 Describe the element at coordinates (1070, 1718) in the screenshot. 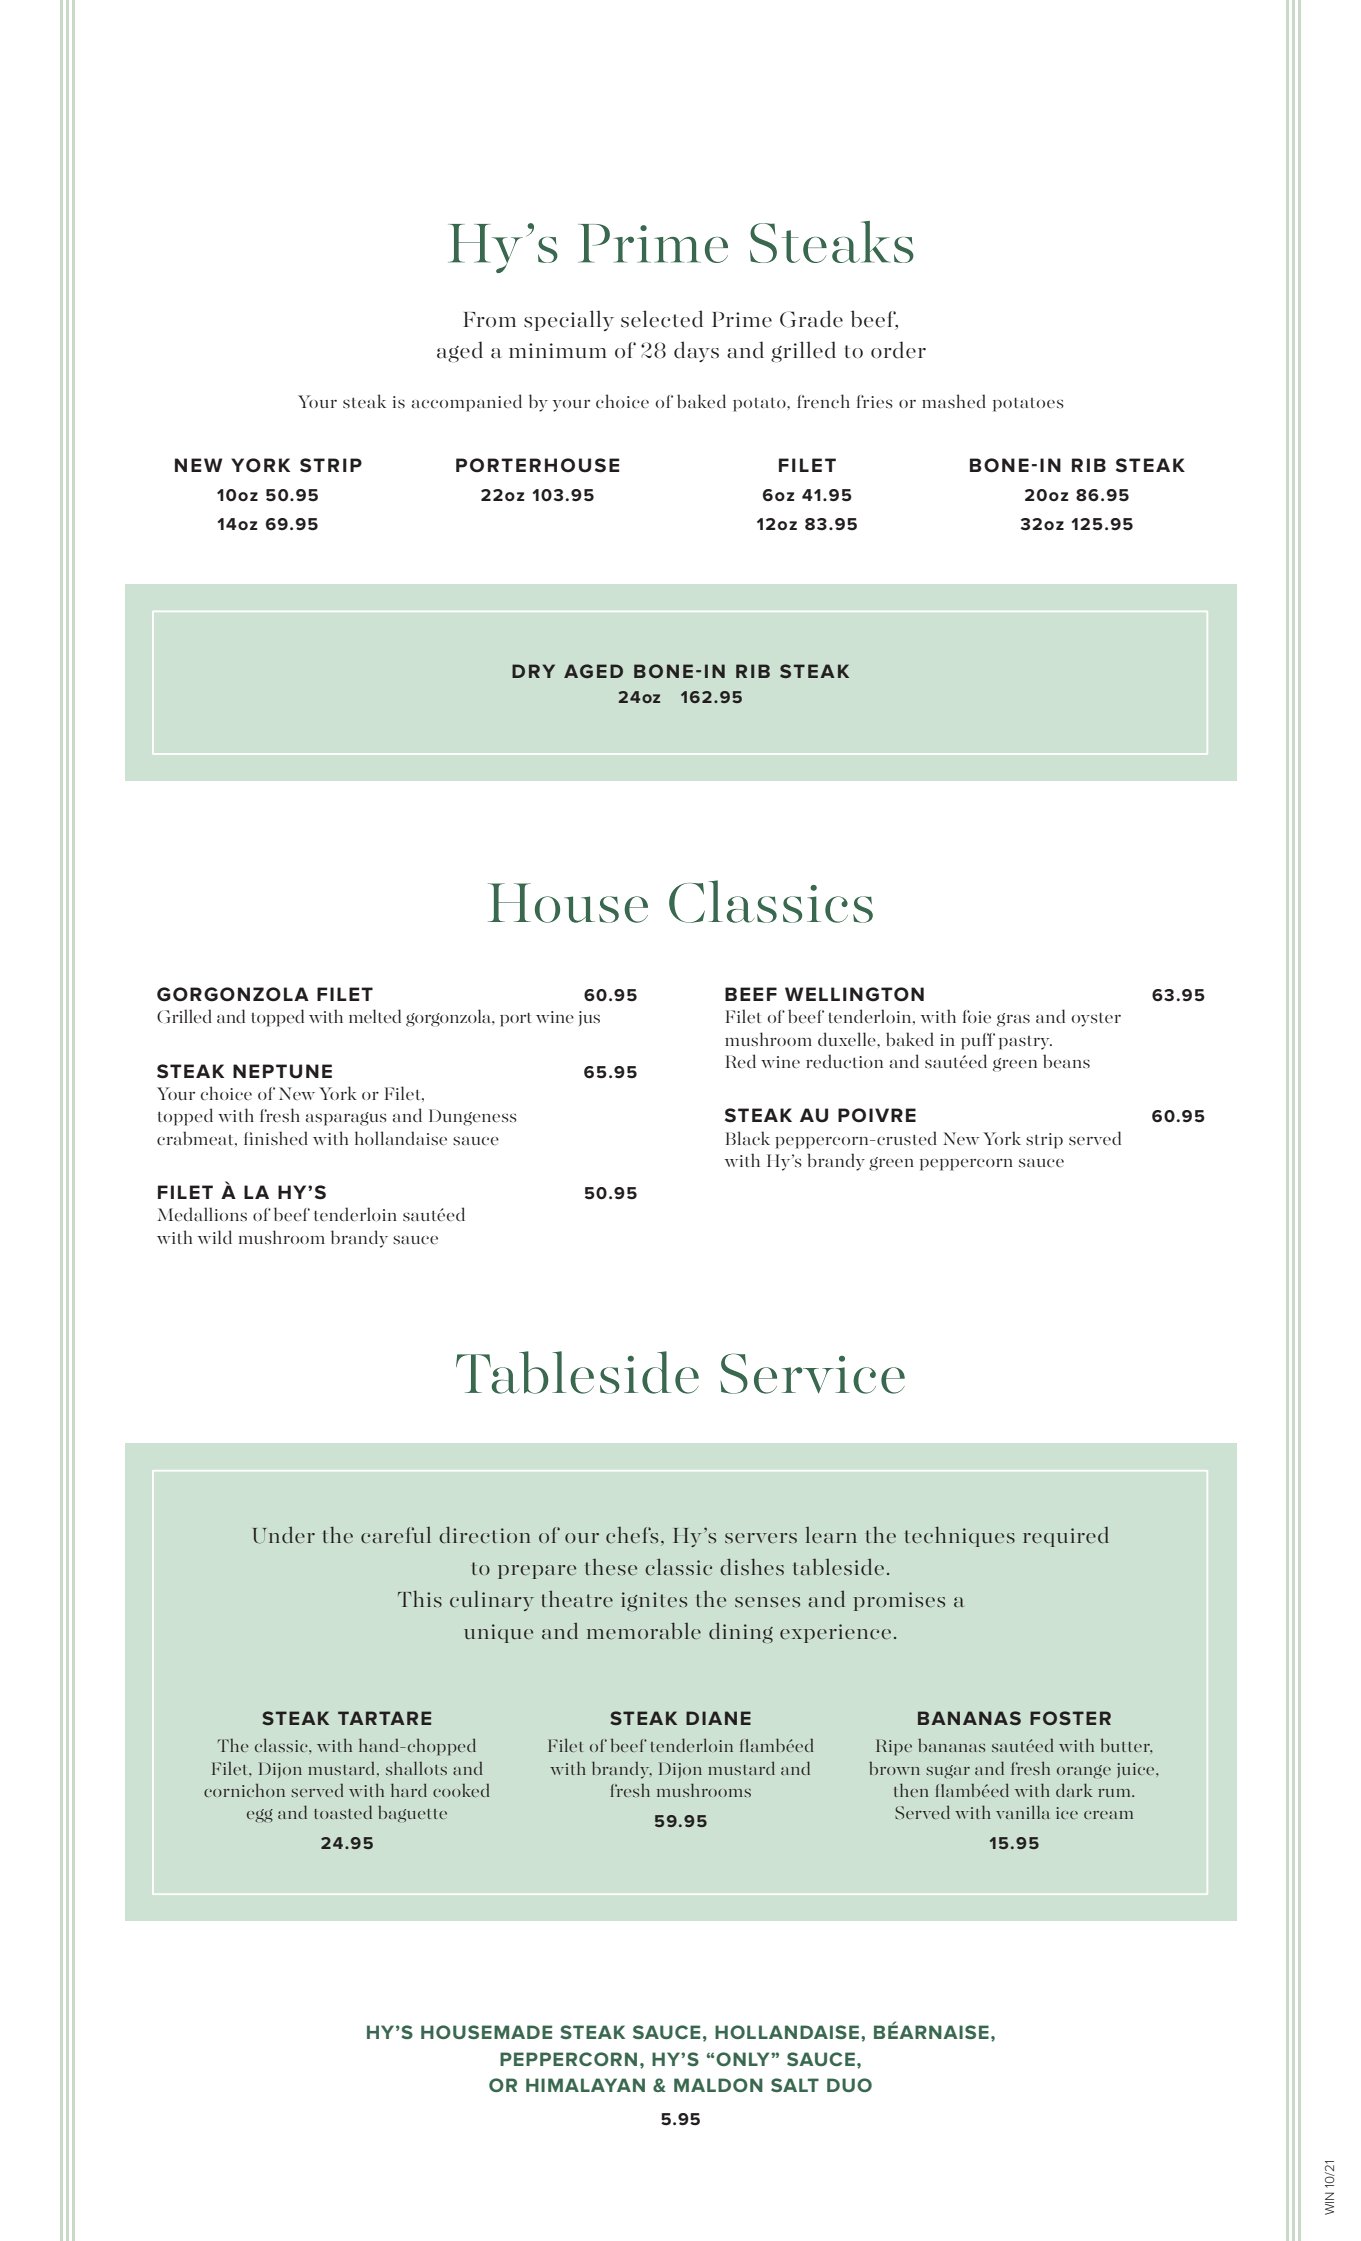

I see `FOSTER` at that location.
